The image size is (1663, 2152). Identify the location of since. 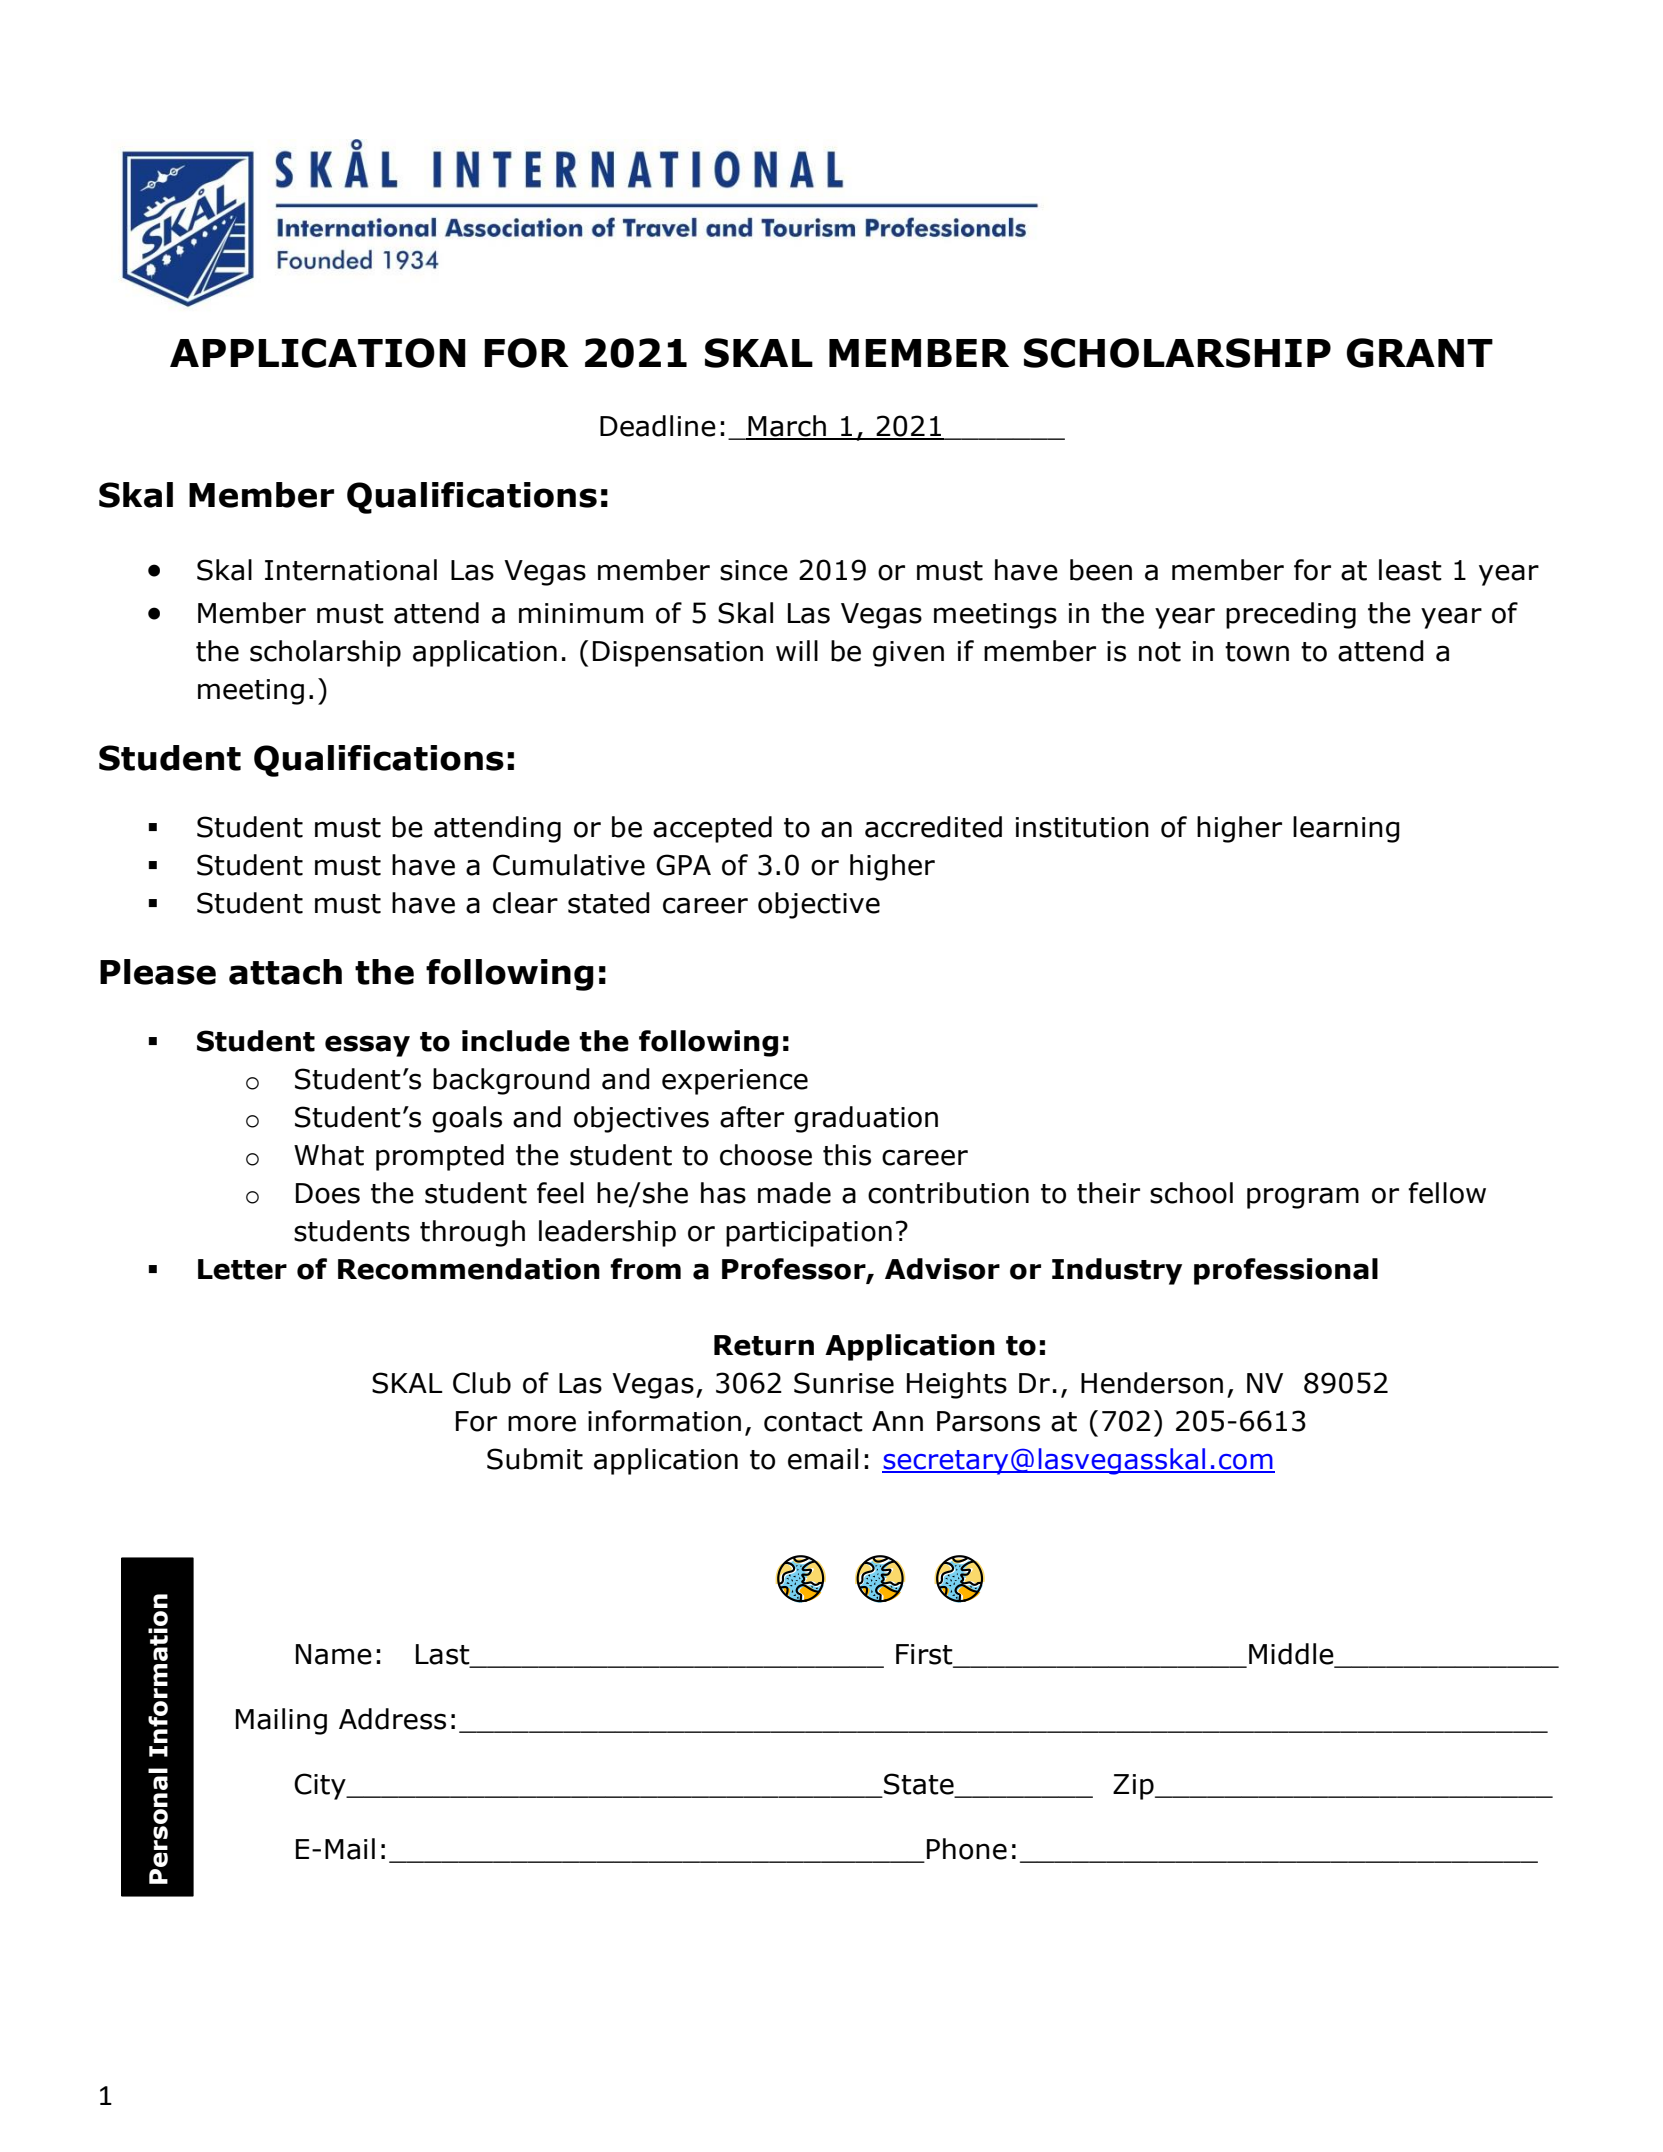
(754, 570).
